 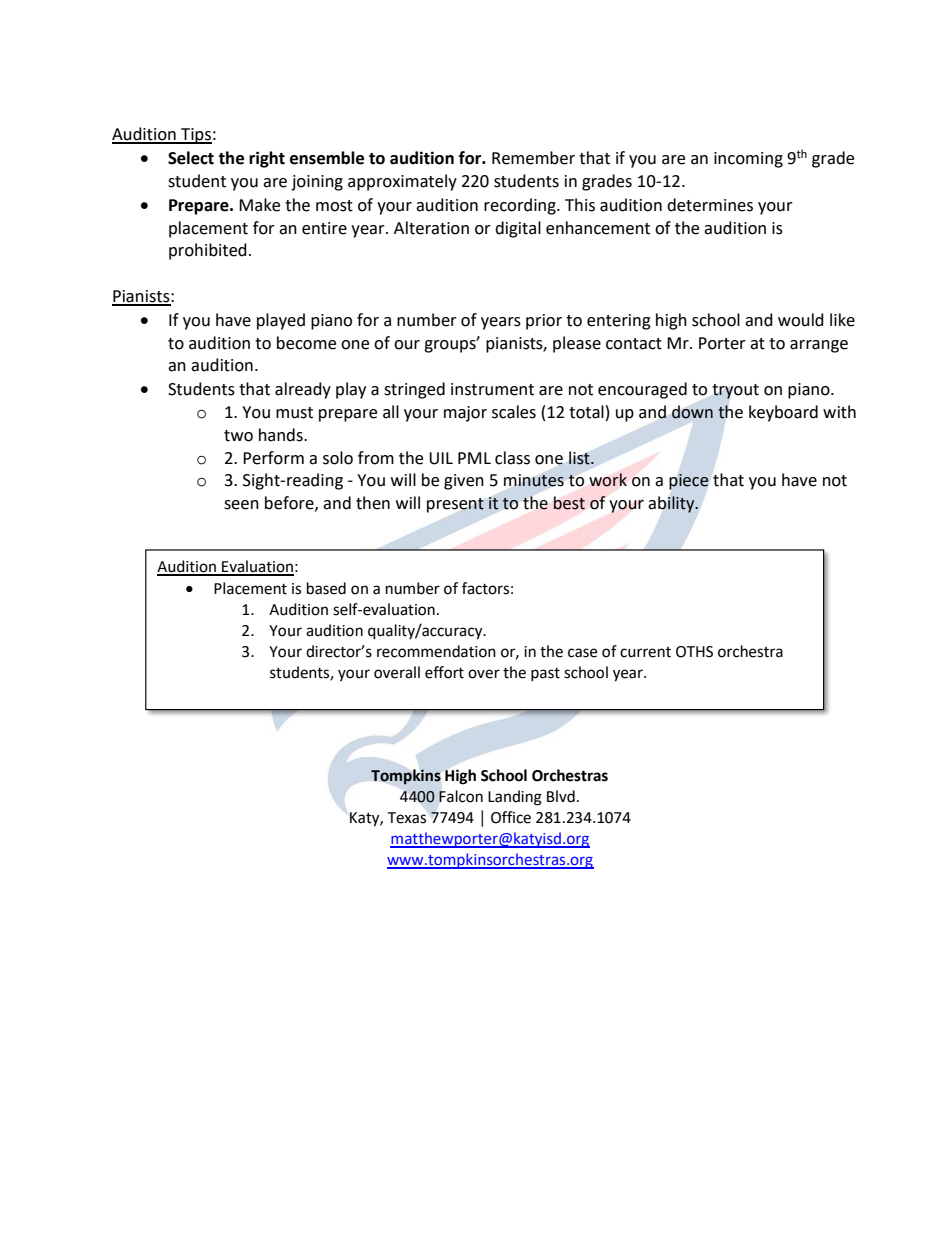 I want to click on Perform, so click(x=273, y=458).
